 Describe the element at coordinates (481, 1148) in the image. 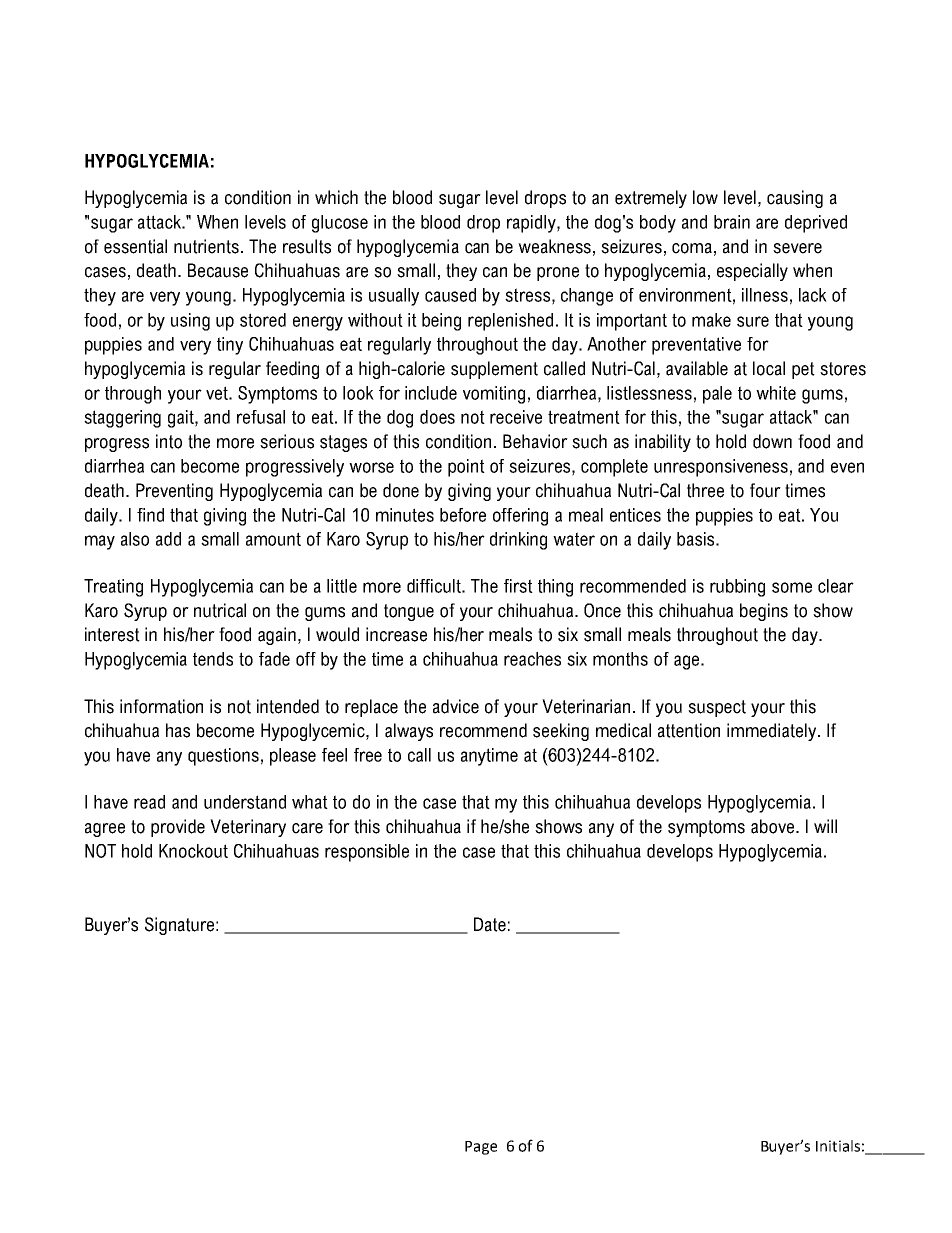

I see `Page` at that location.
